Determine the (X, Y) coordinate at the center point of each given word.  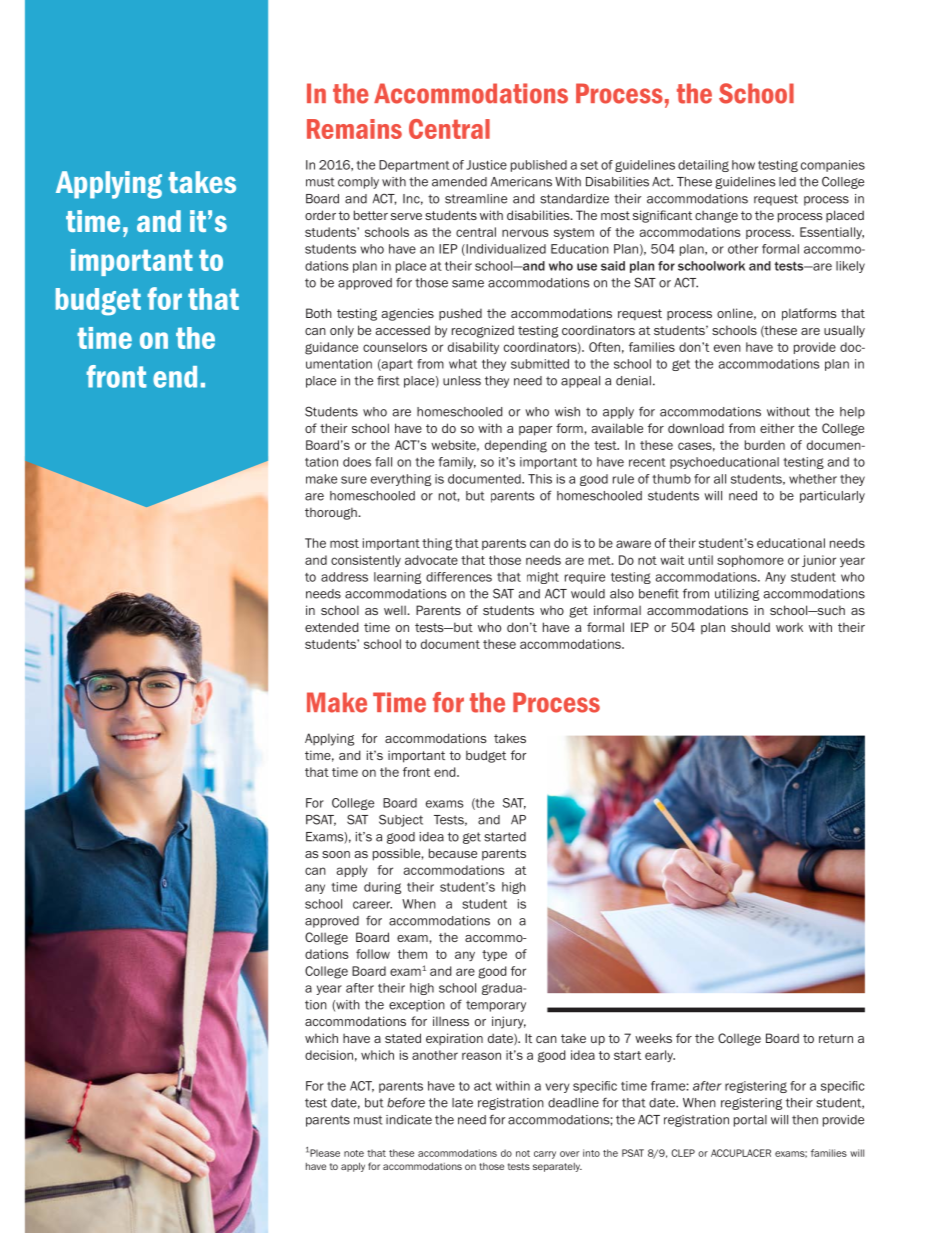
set (589, 165)
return (836, 1038)
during (382, 888)
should (750, 627)
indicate (409, 1120)
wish (567, 412)
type (494, 955)
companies (833, 166)
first (388, 380)
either (777, 428)
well (396, 610)
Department (414, 166)
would (588, 594)
